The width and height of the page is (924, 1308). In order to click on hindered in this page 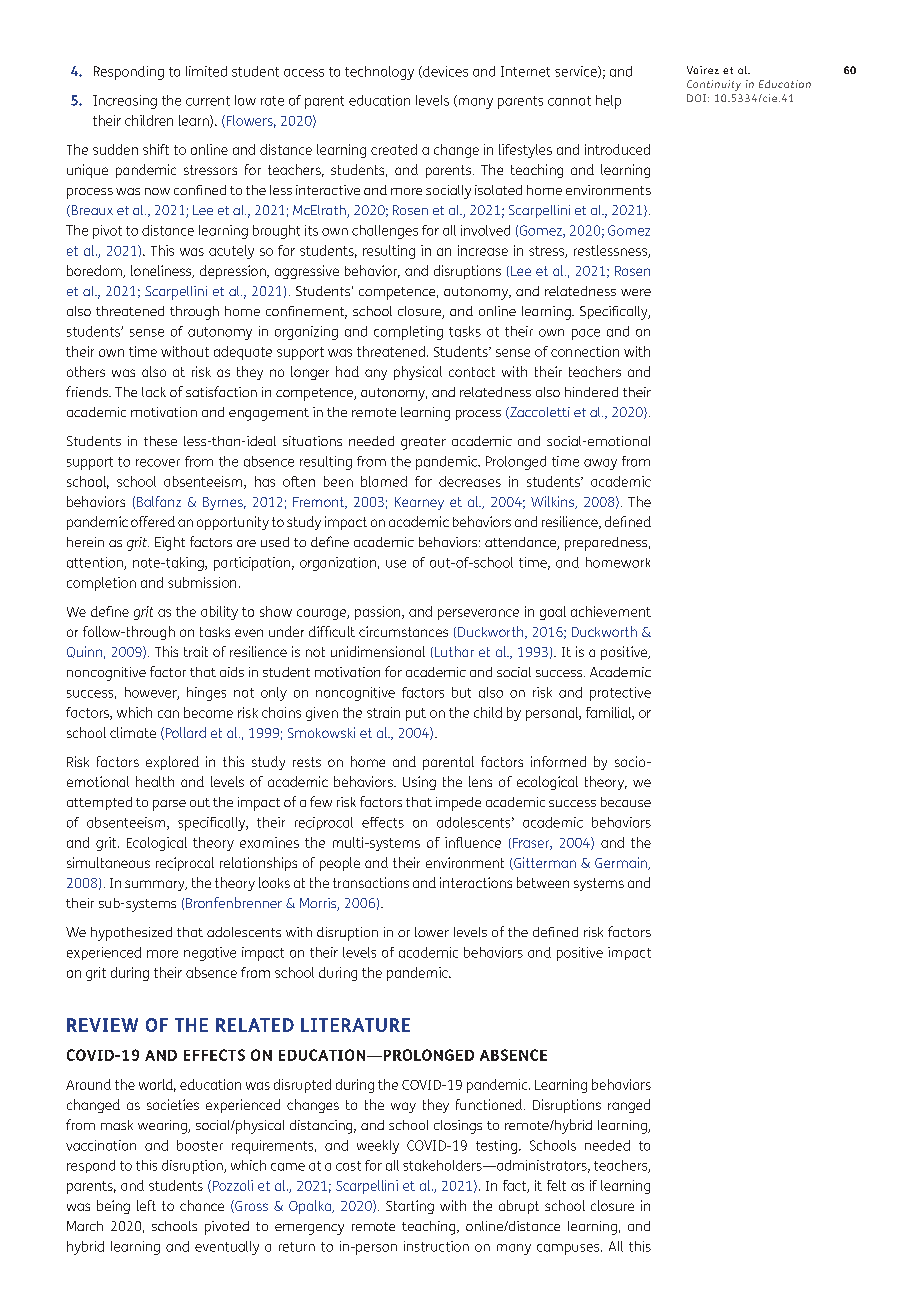, I will do `click(591, 392)`.
